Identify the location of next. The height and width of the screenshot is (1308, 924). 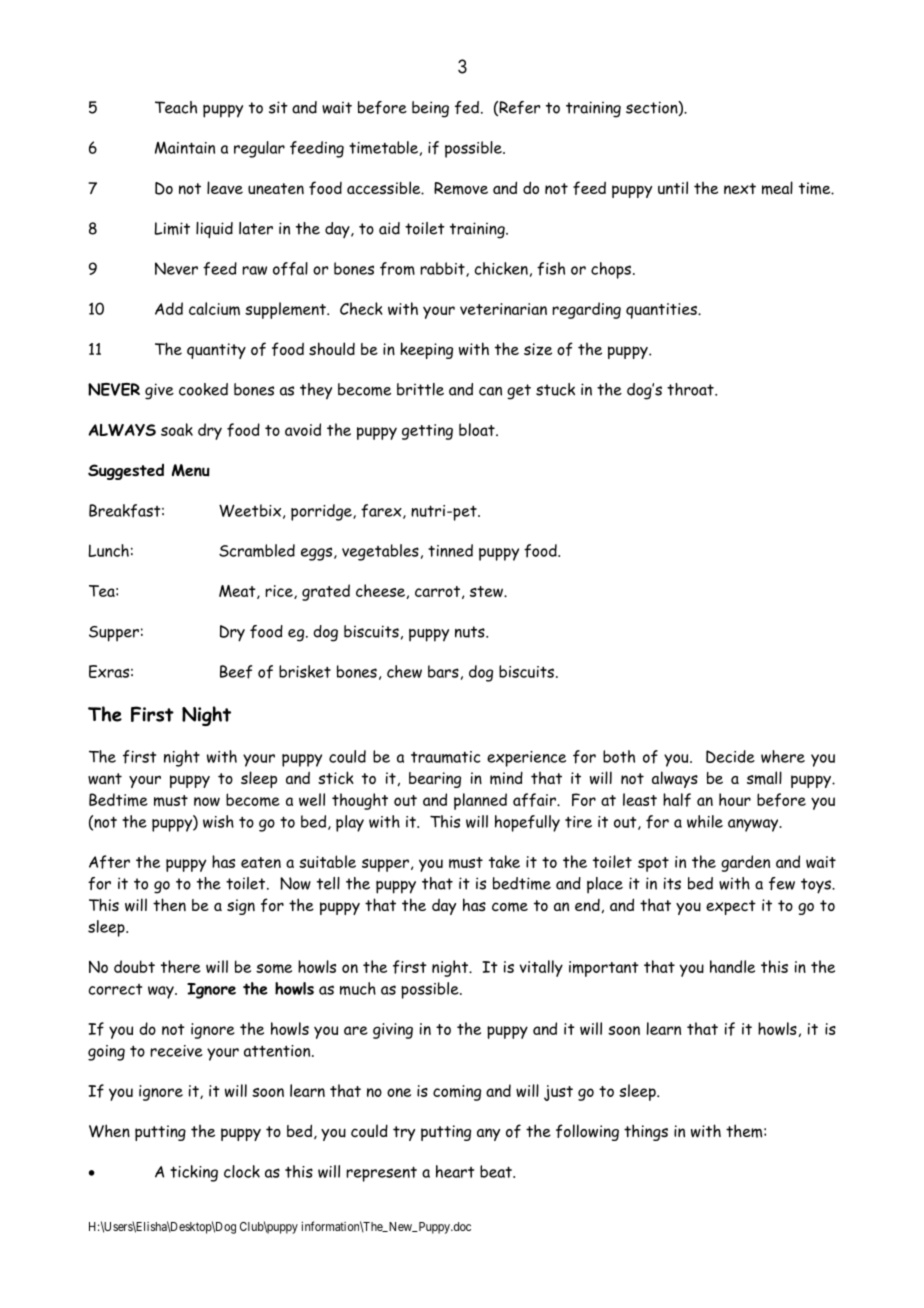
(740, 188).
